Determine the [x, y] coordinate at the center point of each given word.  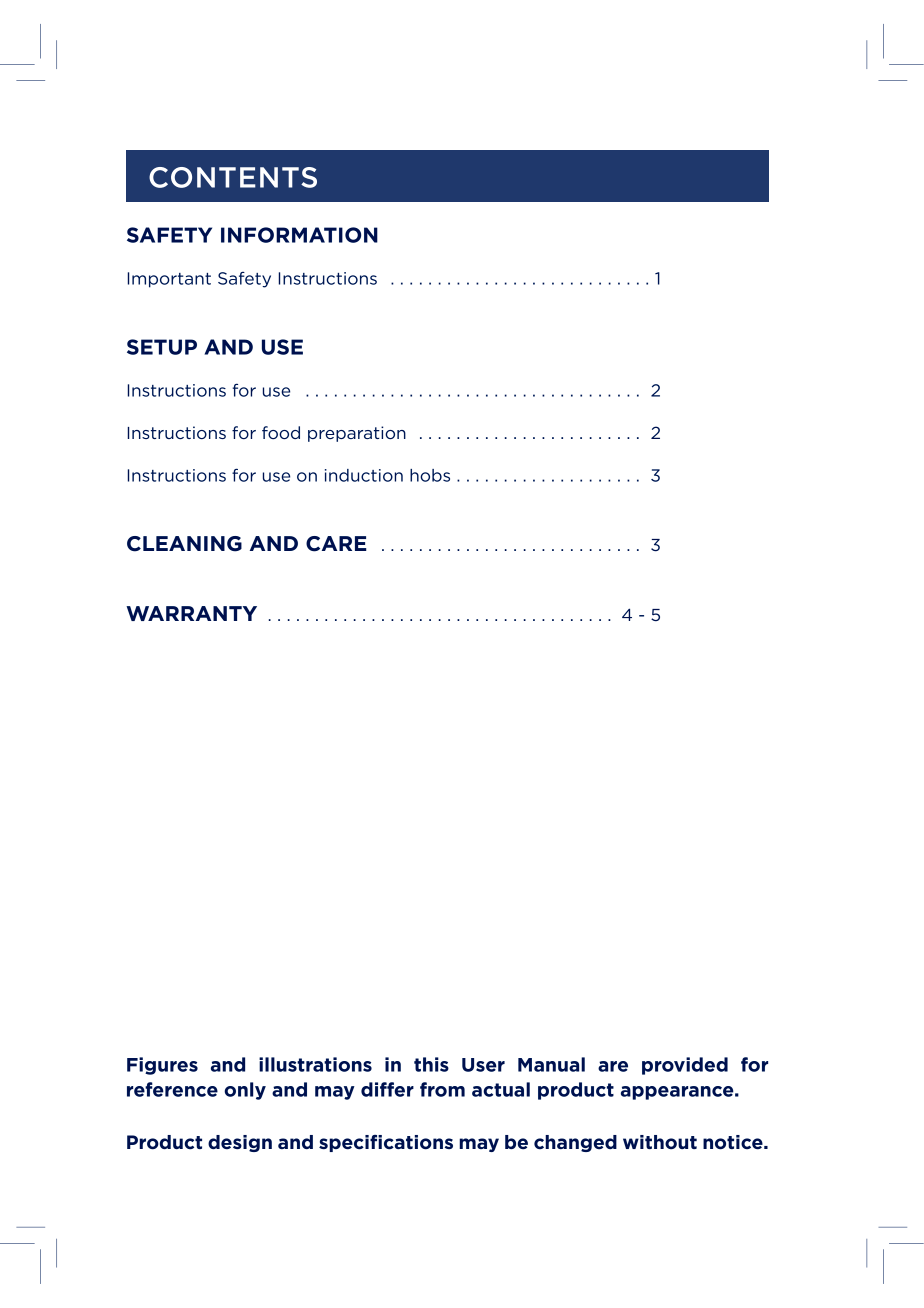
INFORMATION [299, 235]
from [442, 1089]
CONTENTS [233, 177]
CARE [336, 544]
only [245, 1091]
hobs [430, 475]
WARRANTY [191, 613]
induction [364, 475]
